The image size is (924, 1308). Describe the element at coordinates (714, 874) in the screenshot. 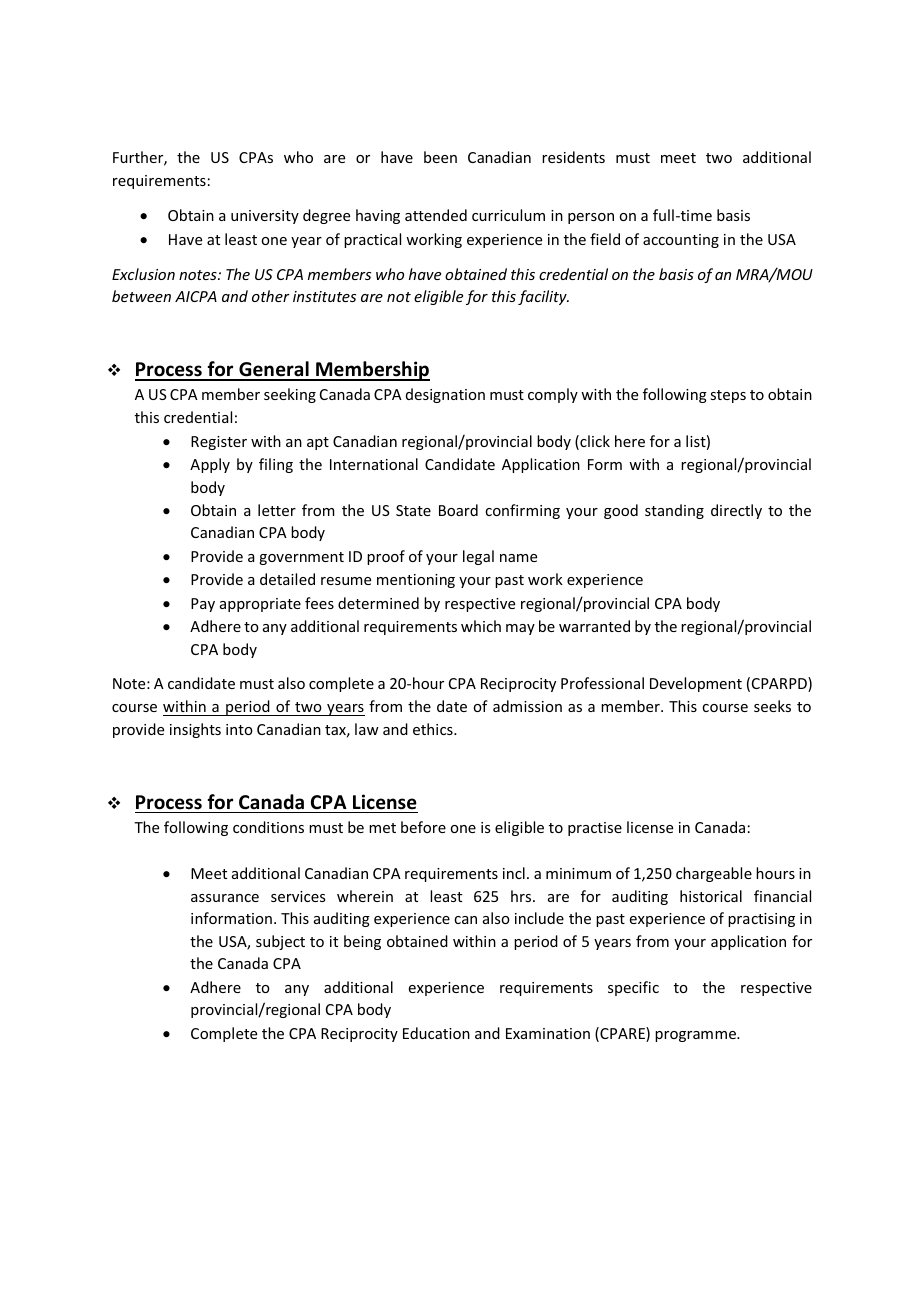

I see `chargeable` at that location.
